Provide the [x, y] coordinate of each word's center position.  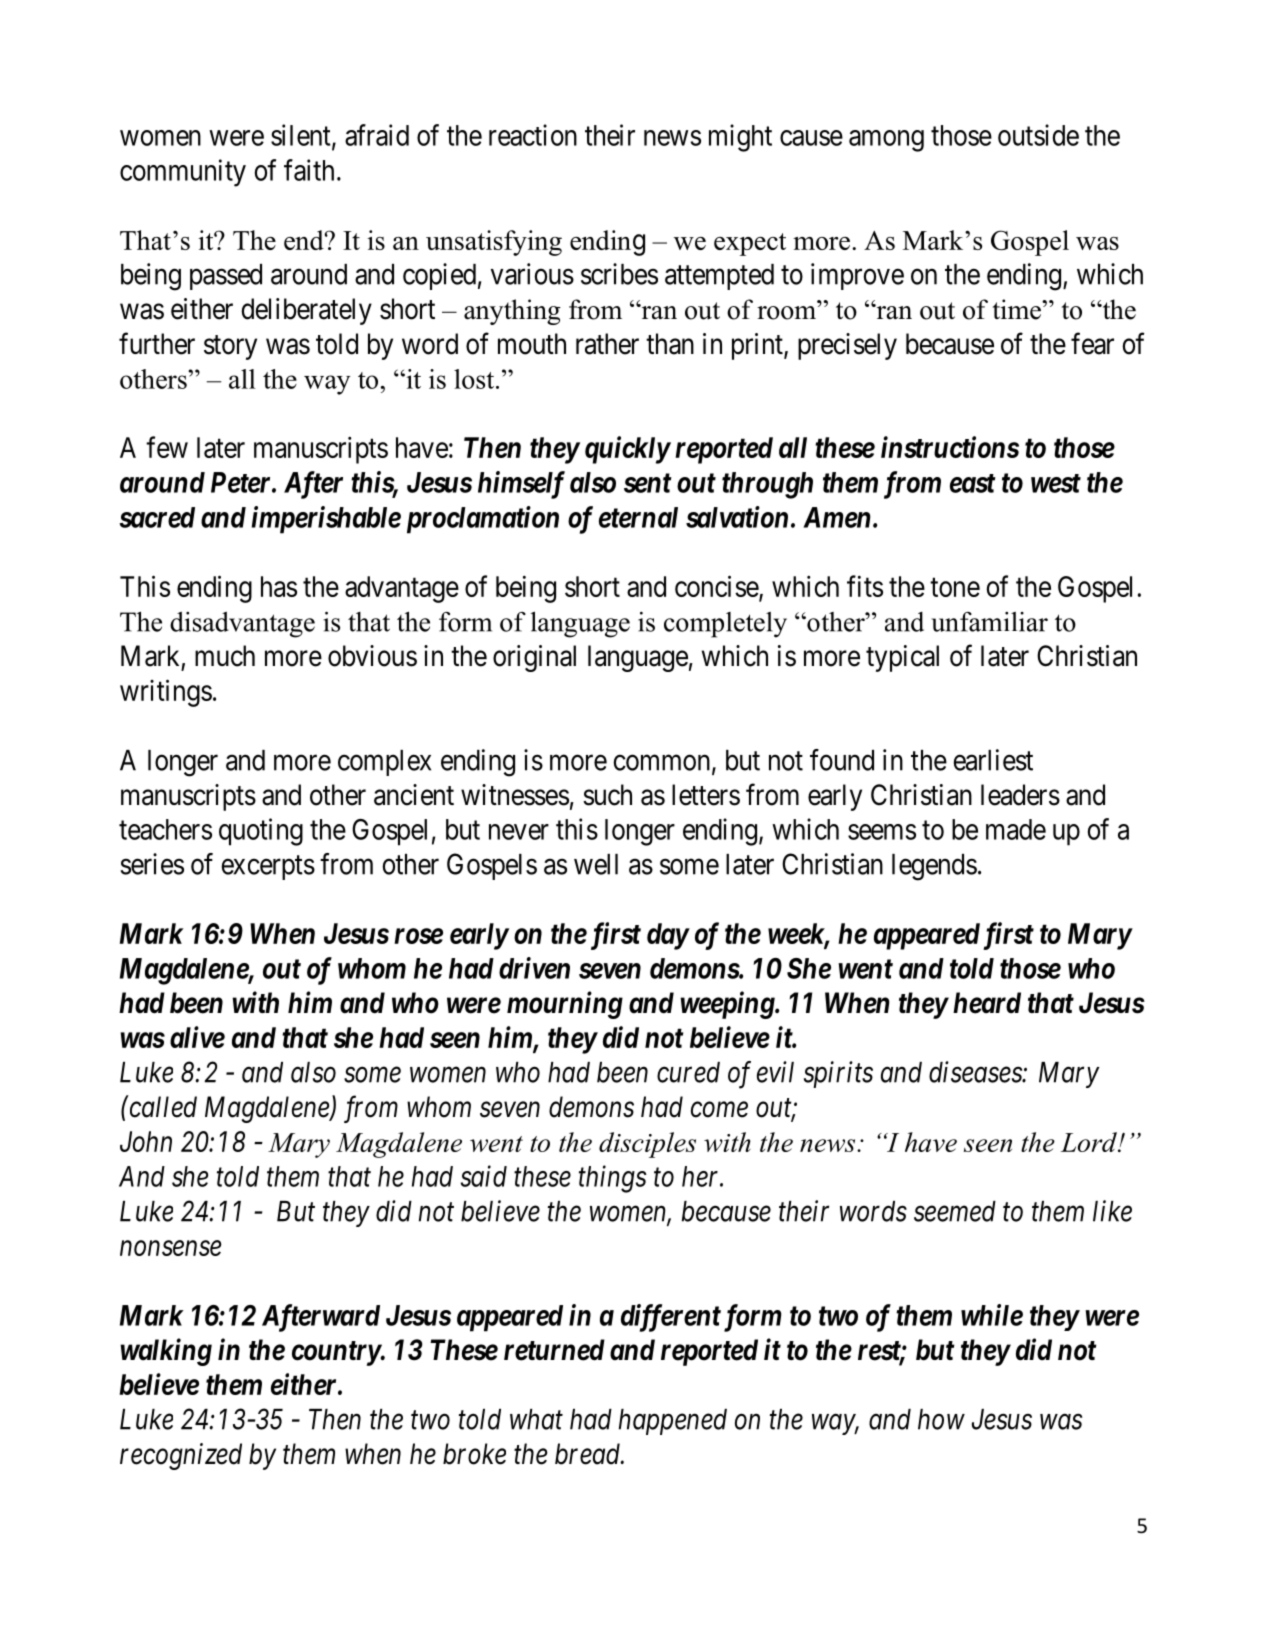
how [941, 1419]
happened [673, 1422]
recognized [181, 1456]
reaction [533, 135]
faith [309, 170]
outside [1038, 135]
